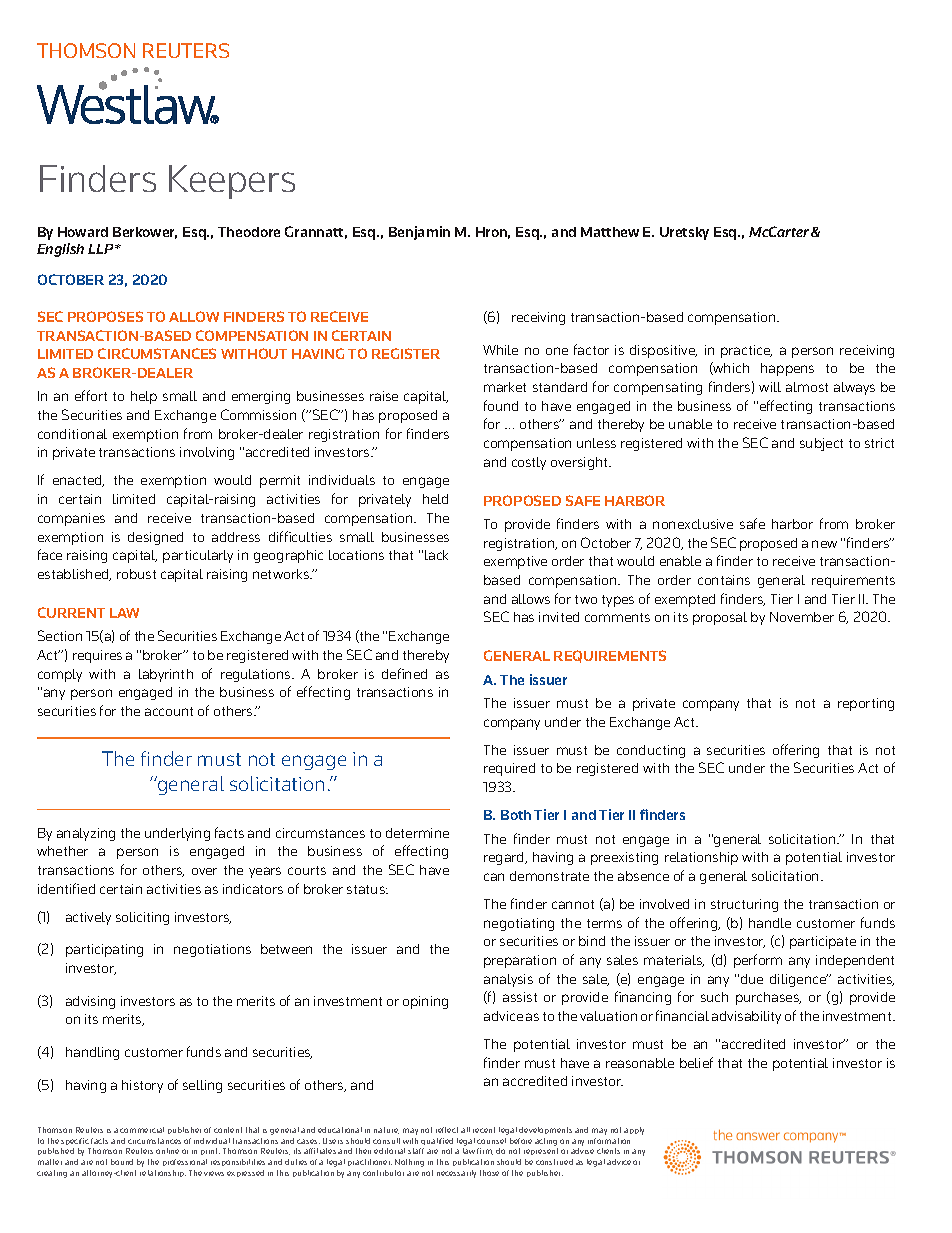  What do you see at coordinates (485, 1151) in the screenshot?
I see `firm` at bounding box center [485, 1151].
